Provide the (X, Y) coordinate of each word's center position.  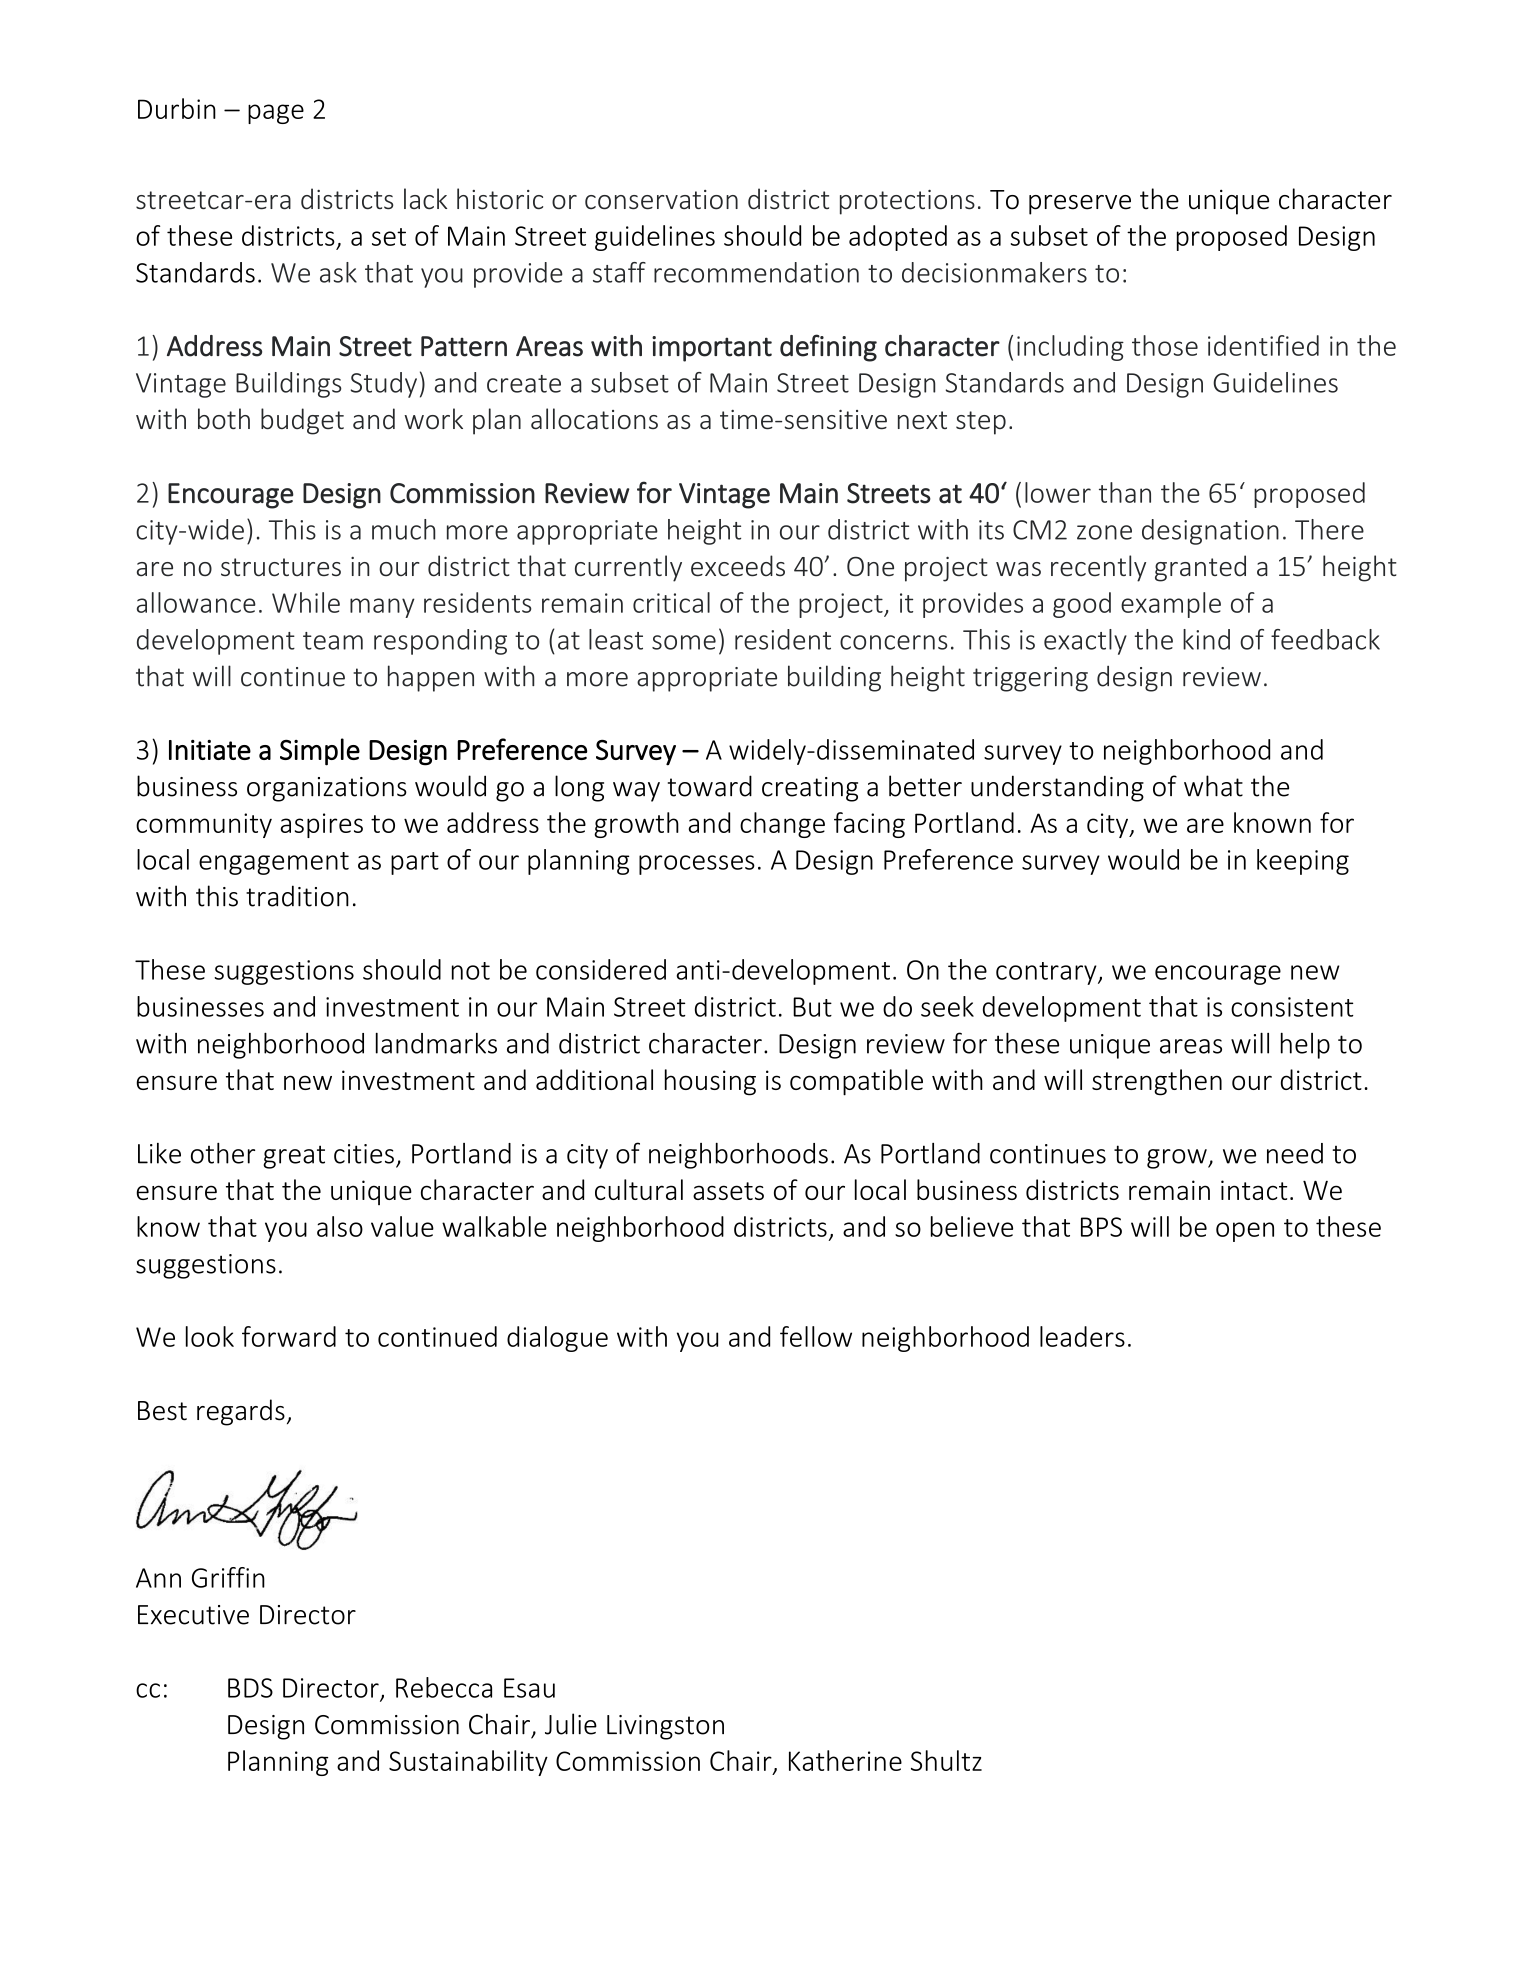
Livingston (665, 1727)
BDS (250, 1688)
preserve (1080, 205)
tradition (297, 896)
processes (697, 865)
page (276, 114)
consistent (1292, 1007)
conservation (661, 200)
